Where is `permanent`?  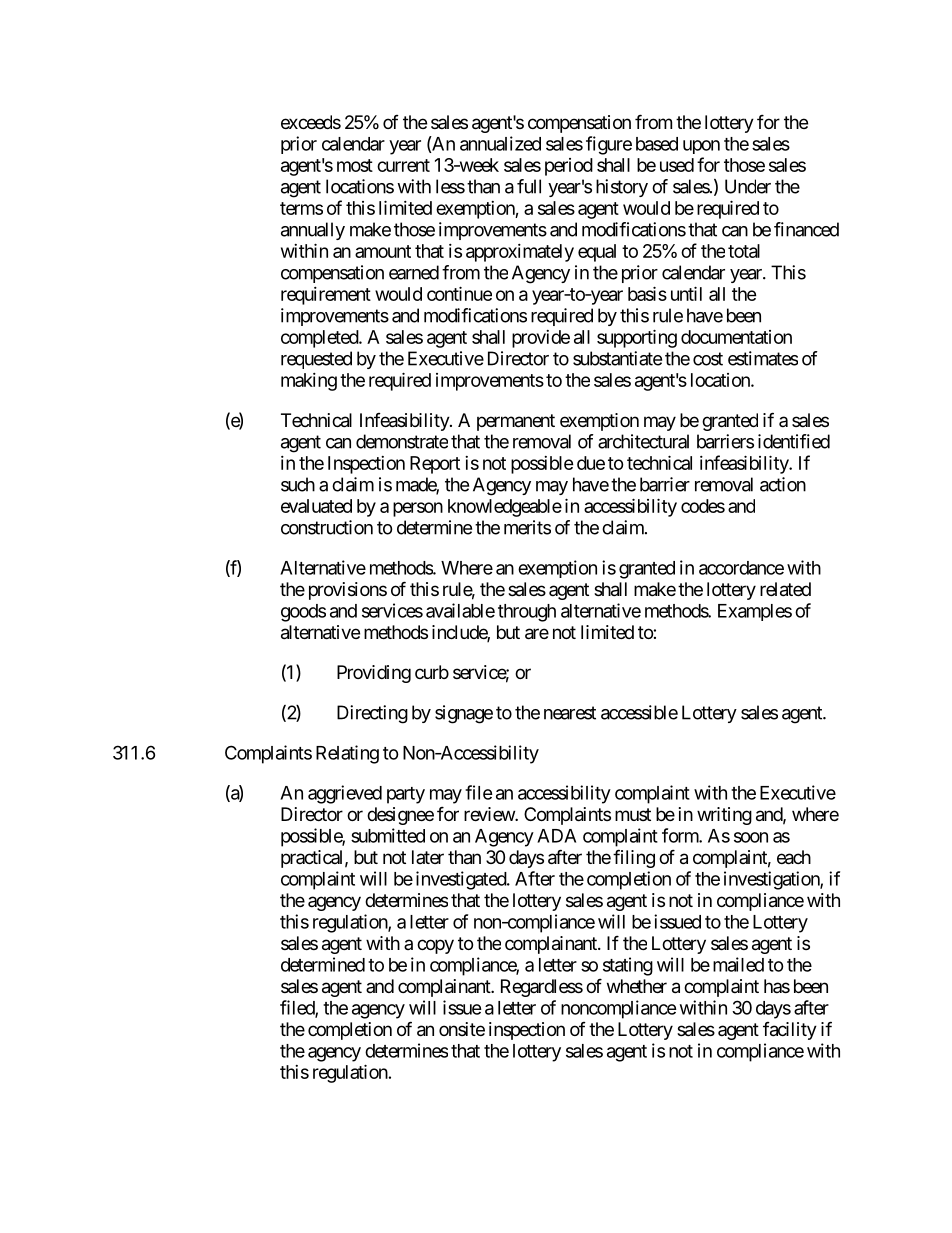 permanent is located at coordinates (516, 422).
